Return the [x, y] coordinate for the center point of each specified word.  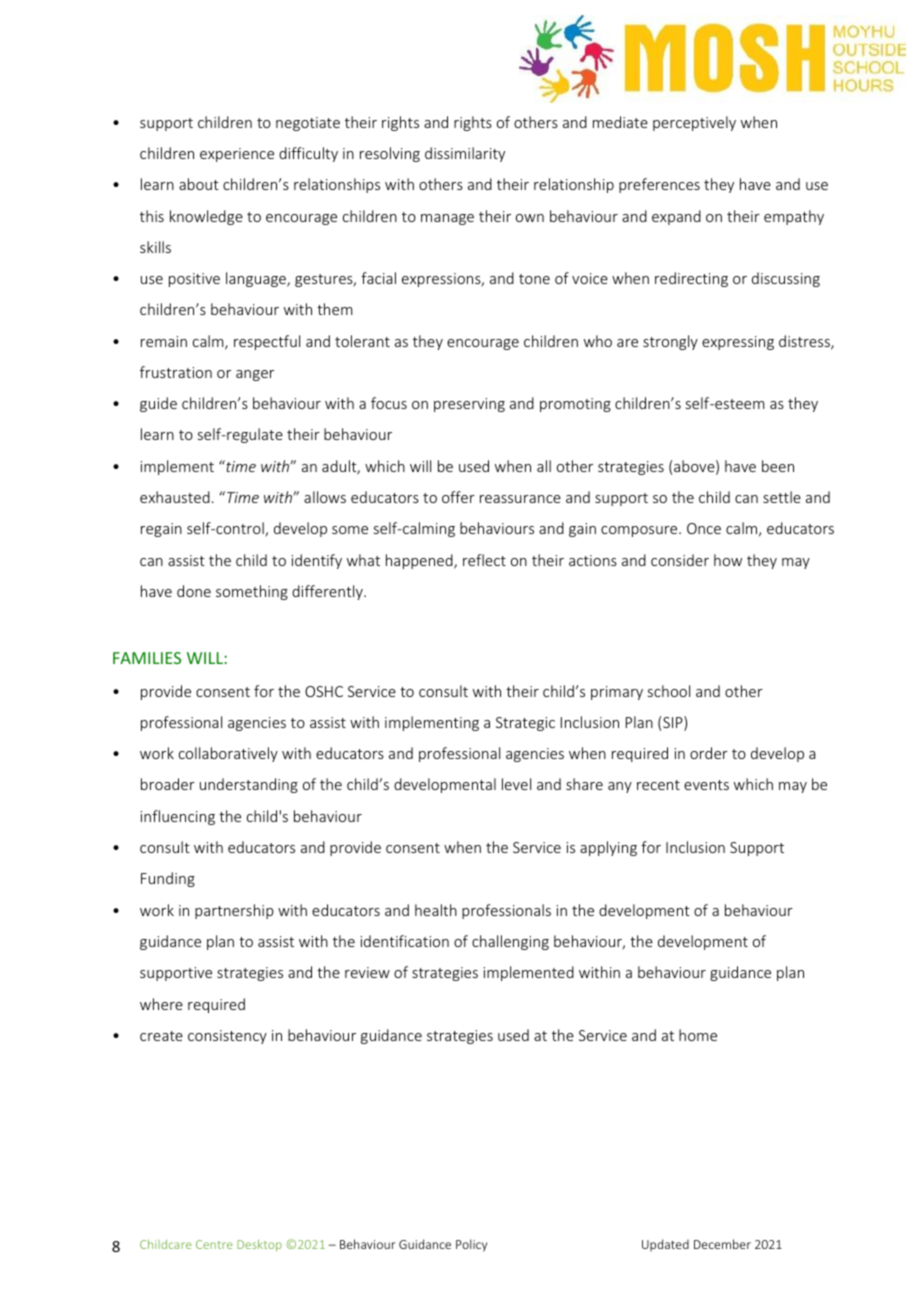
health [436, 910]
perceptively [694, 123]
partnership [234, 911]
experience [237, 155]
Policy [471, 1245]
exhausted [175, 497]
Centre [214, 1244]
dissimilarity [465, 154]
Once [704, 528]
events [706, 785]
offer [458, 497]
